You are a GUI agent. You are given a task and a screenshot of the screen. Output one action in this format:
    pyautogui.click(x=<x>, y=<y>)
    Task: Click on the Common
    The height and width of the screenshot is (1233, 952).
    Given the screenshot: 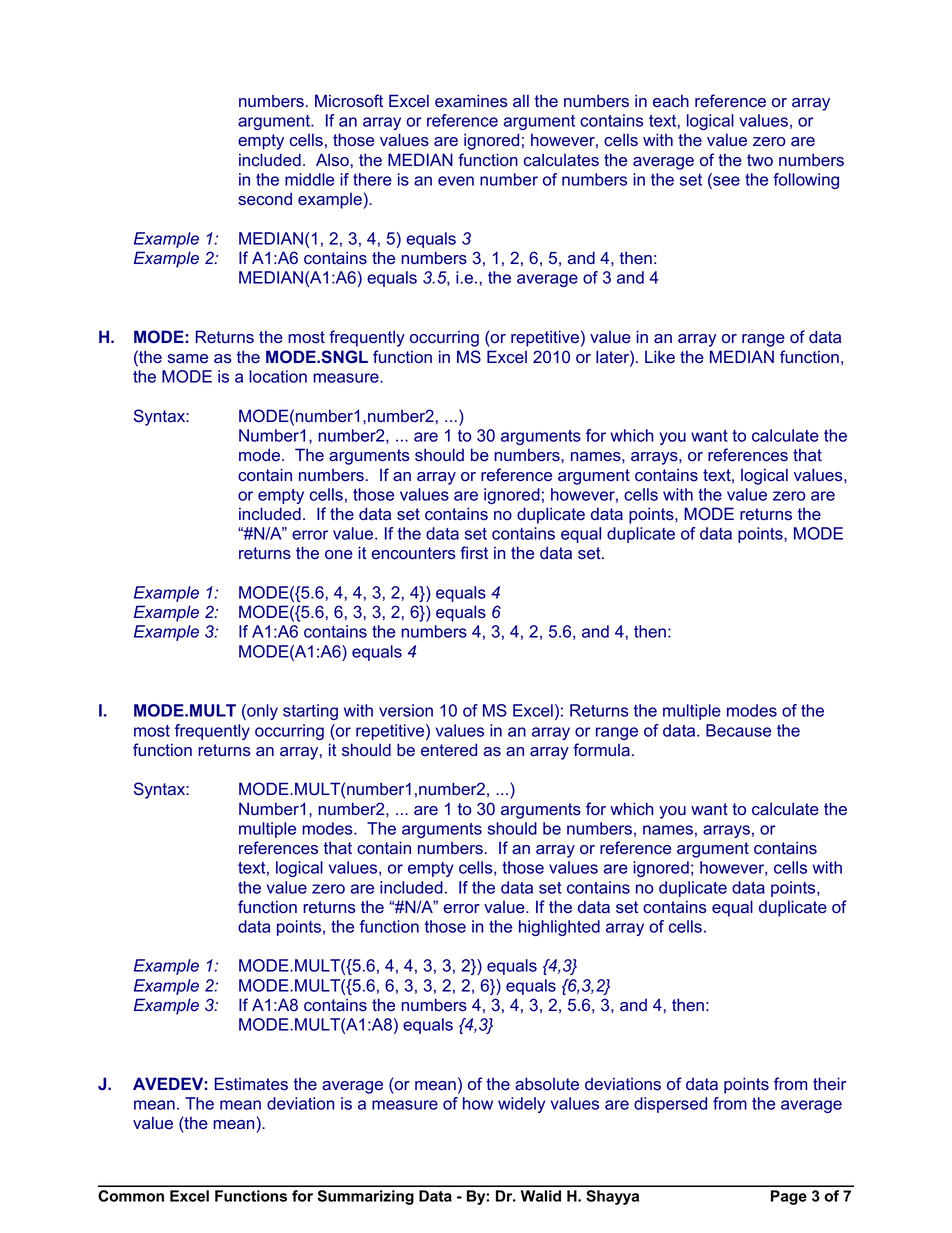 What is the action you would take?
    pyautogui.click(x=131, y=1196)
